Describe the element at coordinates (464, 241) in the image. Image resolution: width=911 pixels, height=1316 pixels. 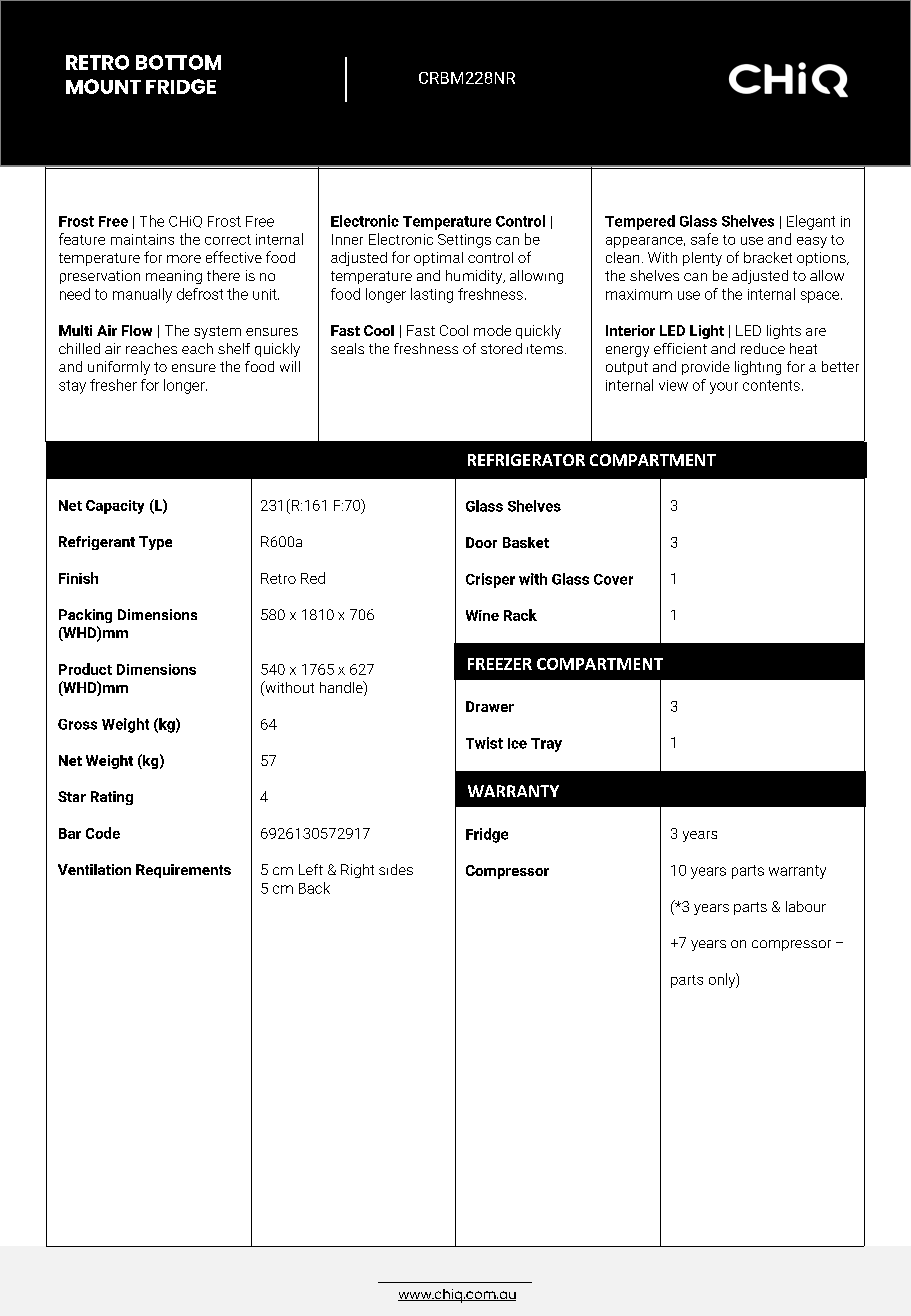
I see `Settings` at that location.
